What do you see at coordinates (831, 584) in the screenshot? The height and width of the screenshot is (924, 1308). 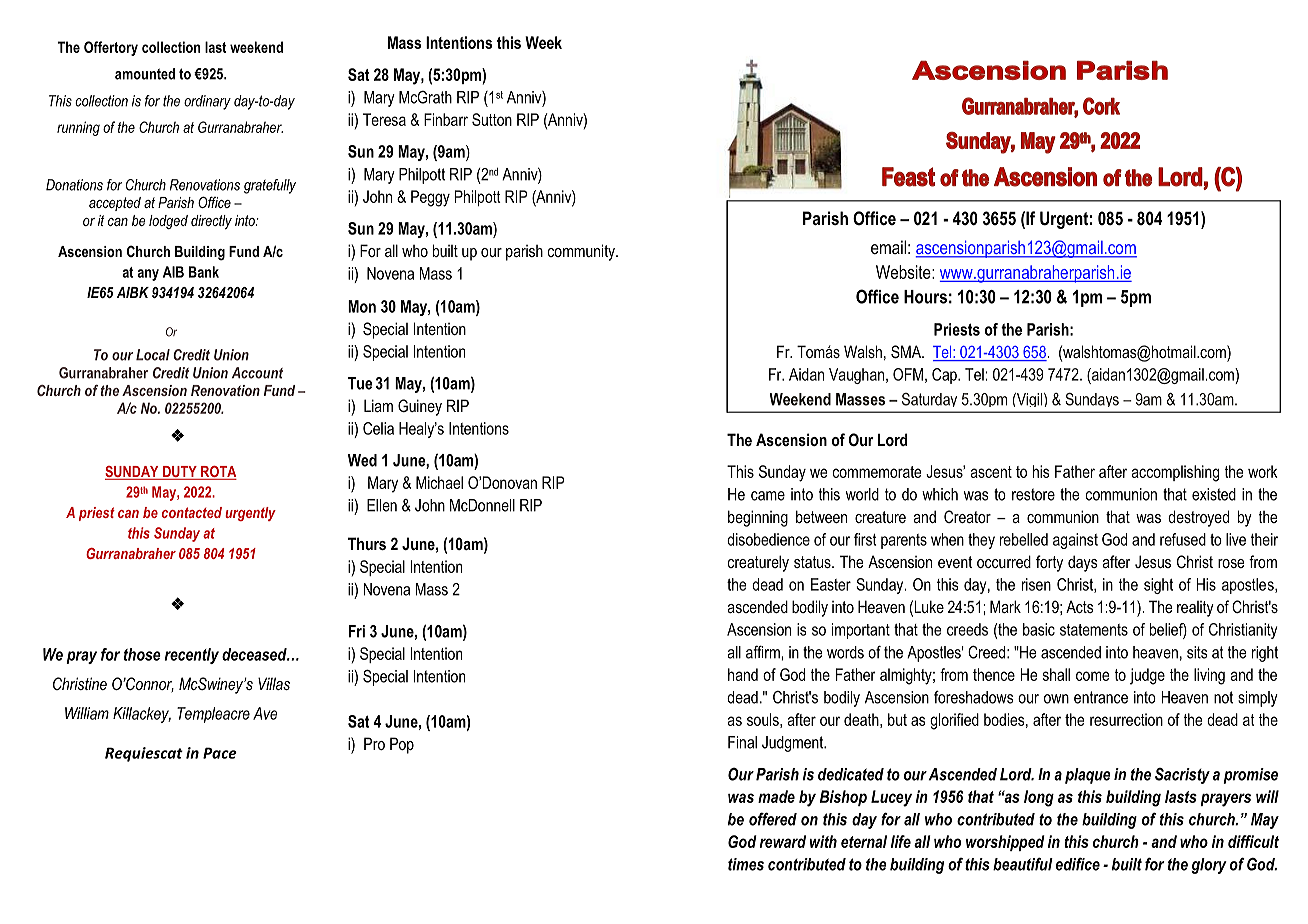 I see `Easter` at bounding box center [831, 584].
